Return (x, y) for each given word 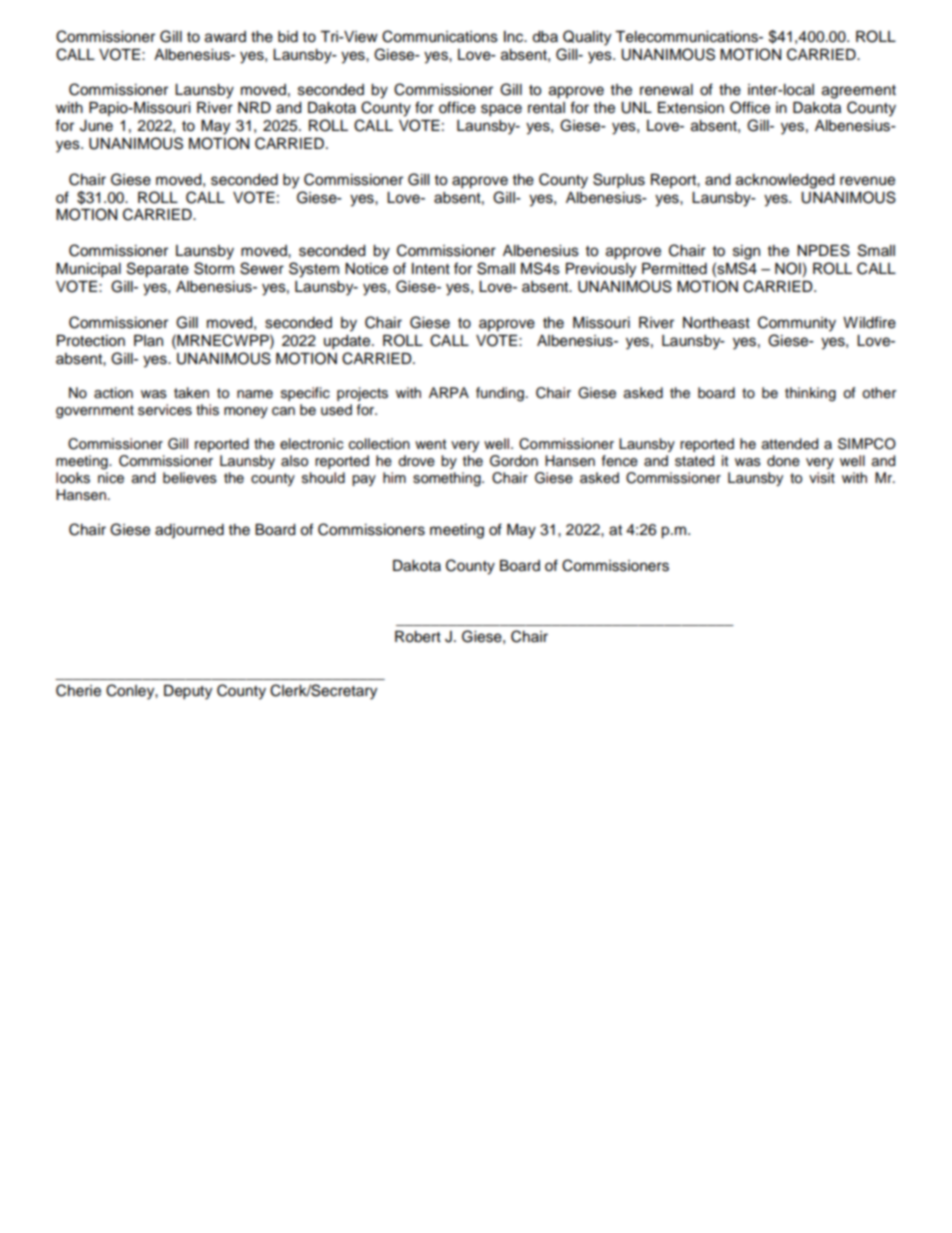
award (225, 37)
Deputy (188, 692)
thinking (810, 394)
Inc (515, 37)
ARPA (449, 392)
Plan (148, 340)
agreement (859, 92)
